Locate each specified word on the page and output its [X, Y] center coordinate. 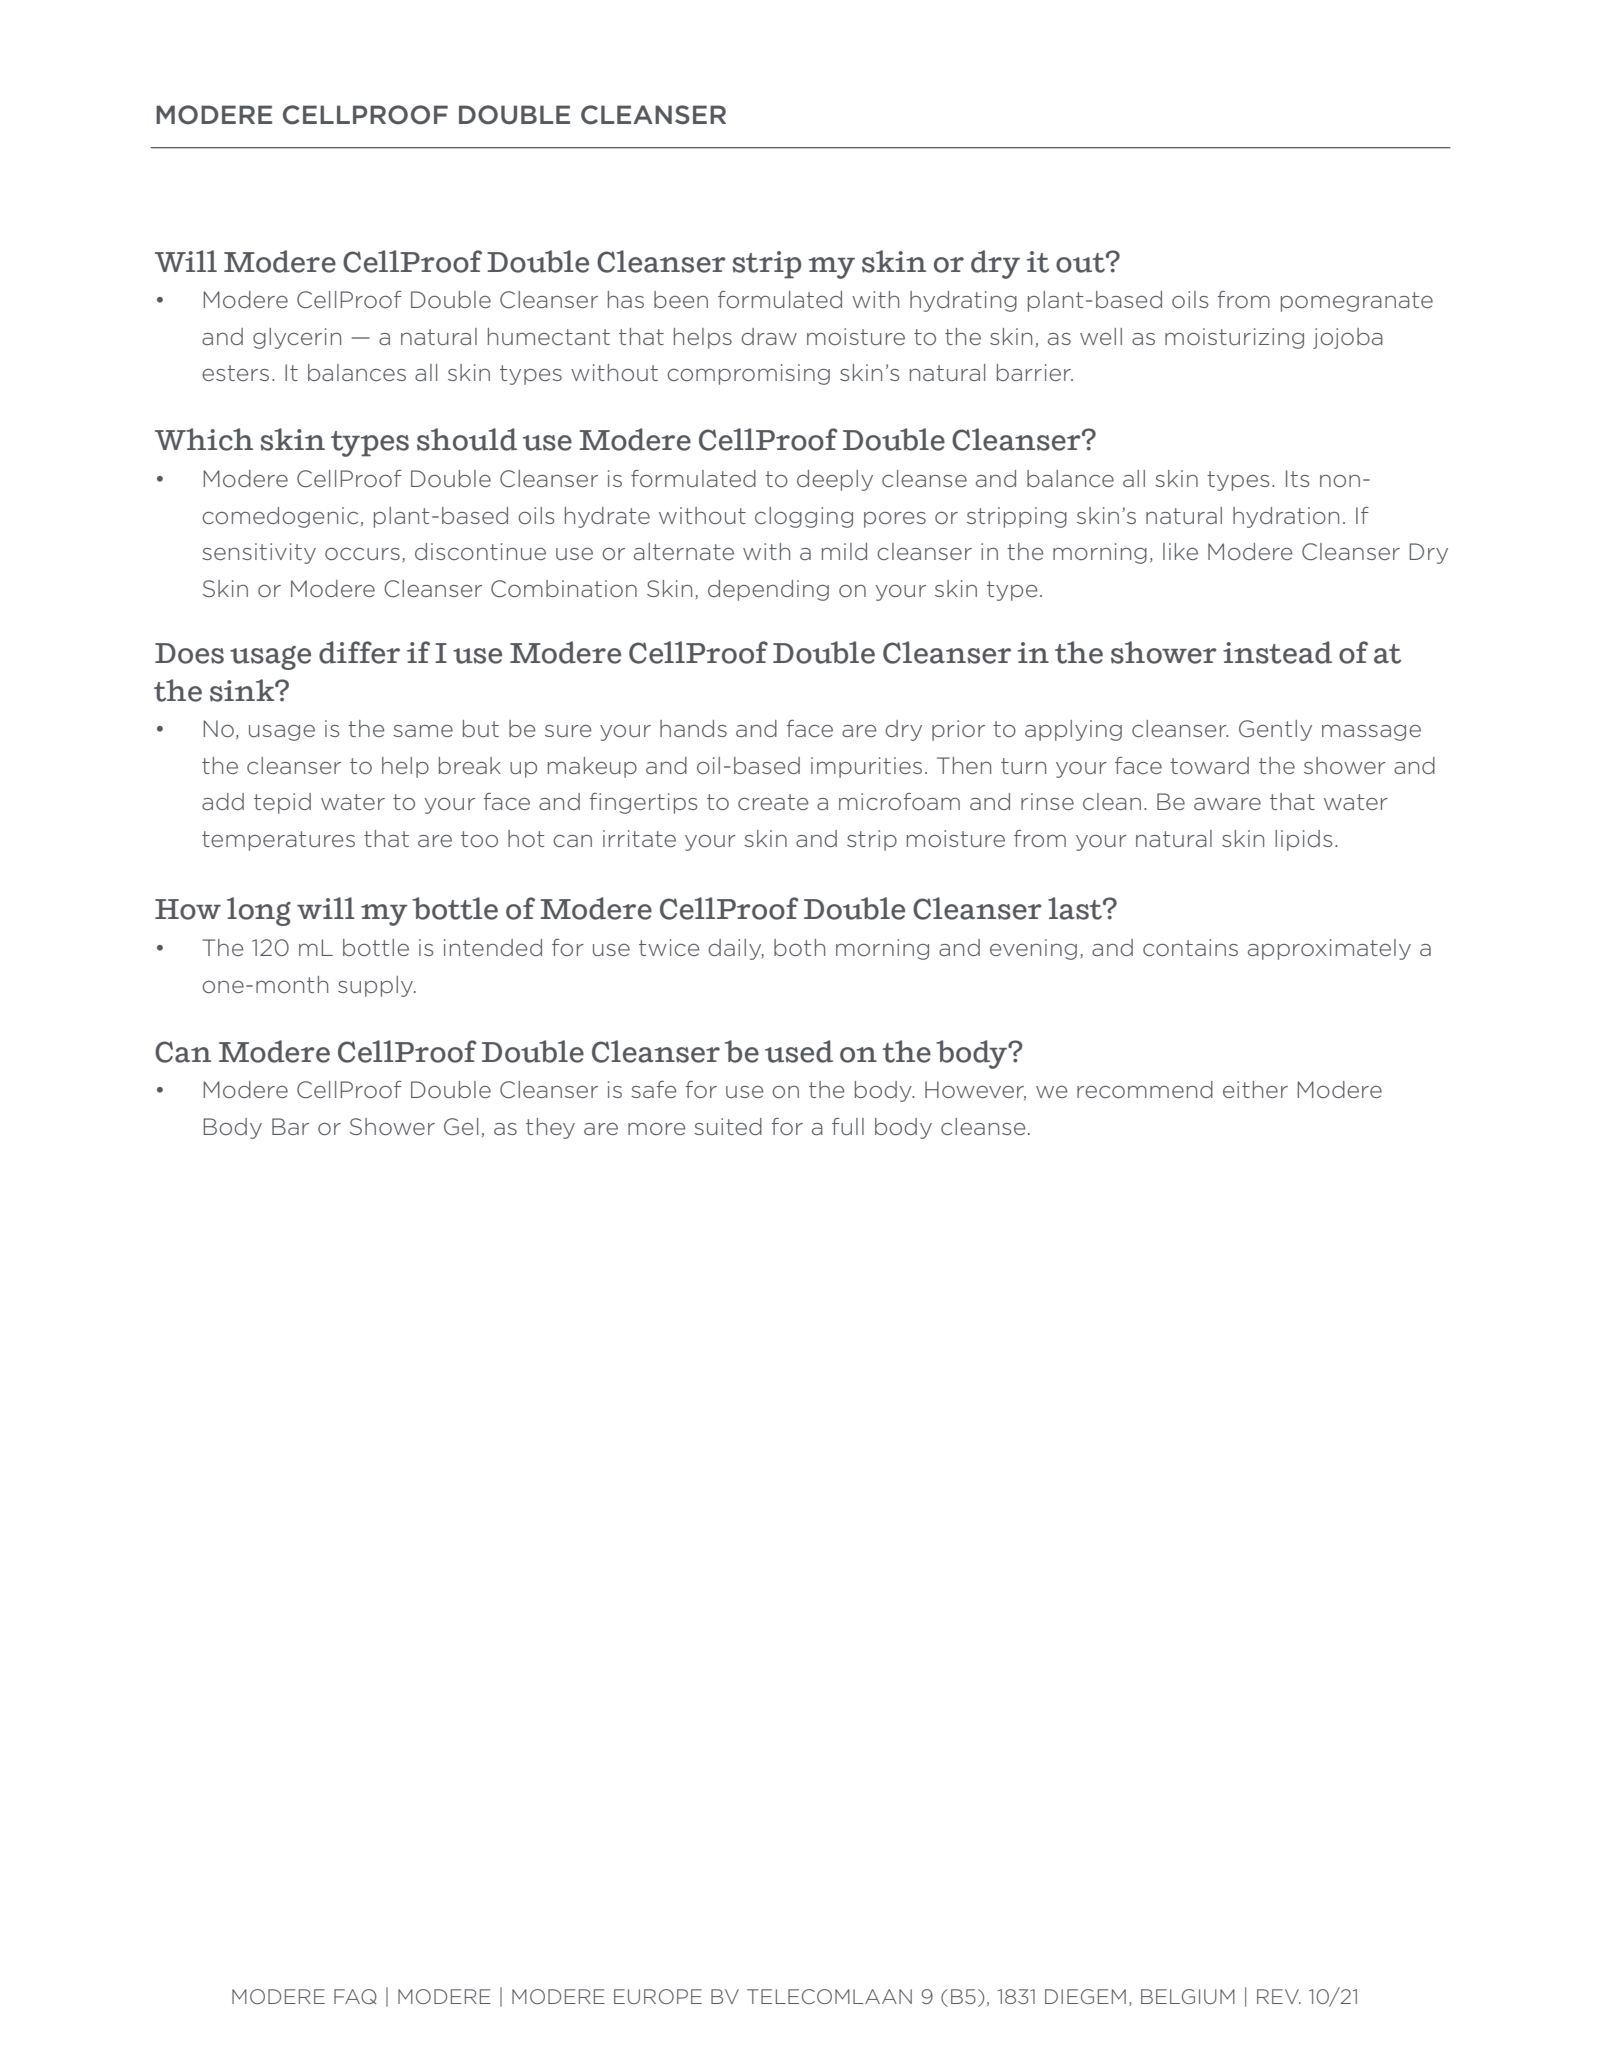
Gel [461, 1126]
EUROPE [658, 1996]
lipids [1303, 840]
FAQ [355, 1996]
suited [728, 1126]
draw [769, 336]
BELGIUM [1188, 1996]
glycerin [297, 338]
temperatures [278, 841]
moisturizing [1234, 338]
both [799, 947]
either [1255, 1089]
